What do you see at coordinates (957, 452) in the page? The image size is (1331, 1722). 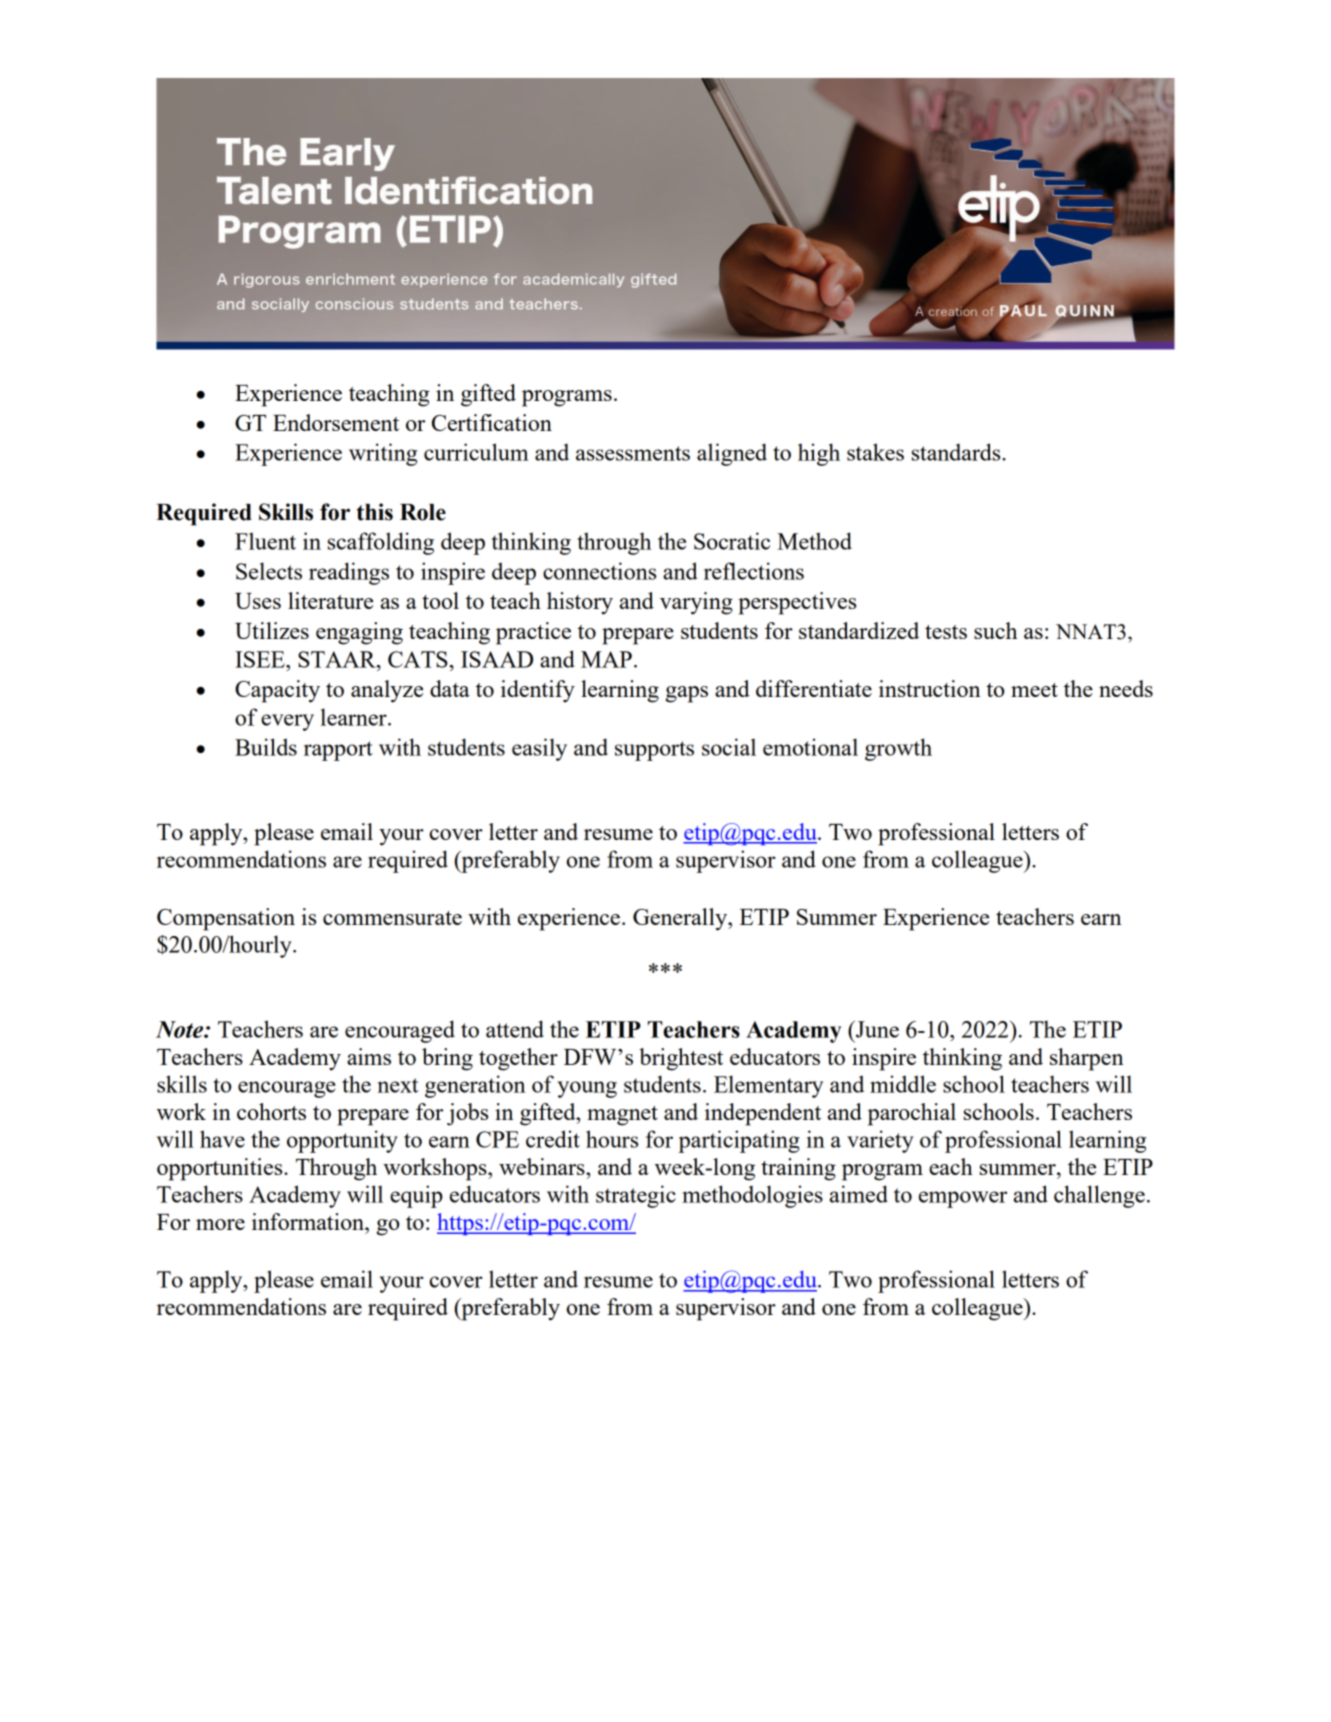 I see `standards` at bounding box center [957, 452].
